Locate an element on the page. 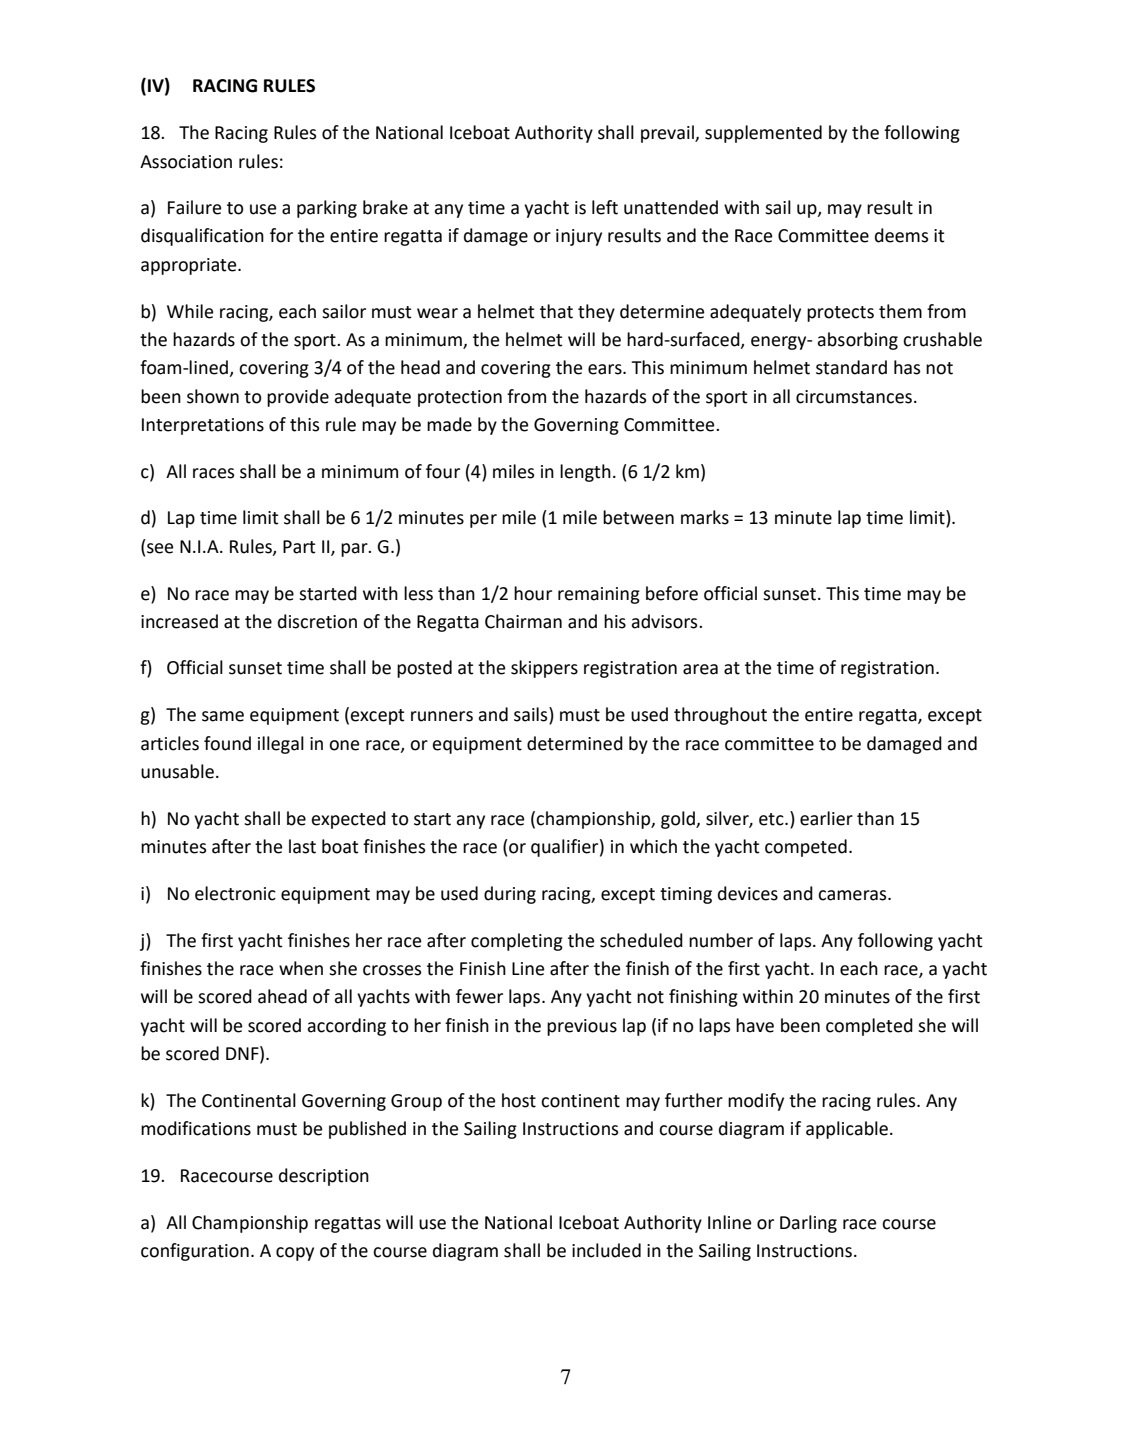  copy is located at coordinates (295, 1254).
